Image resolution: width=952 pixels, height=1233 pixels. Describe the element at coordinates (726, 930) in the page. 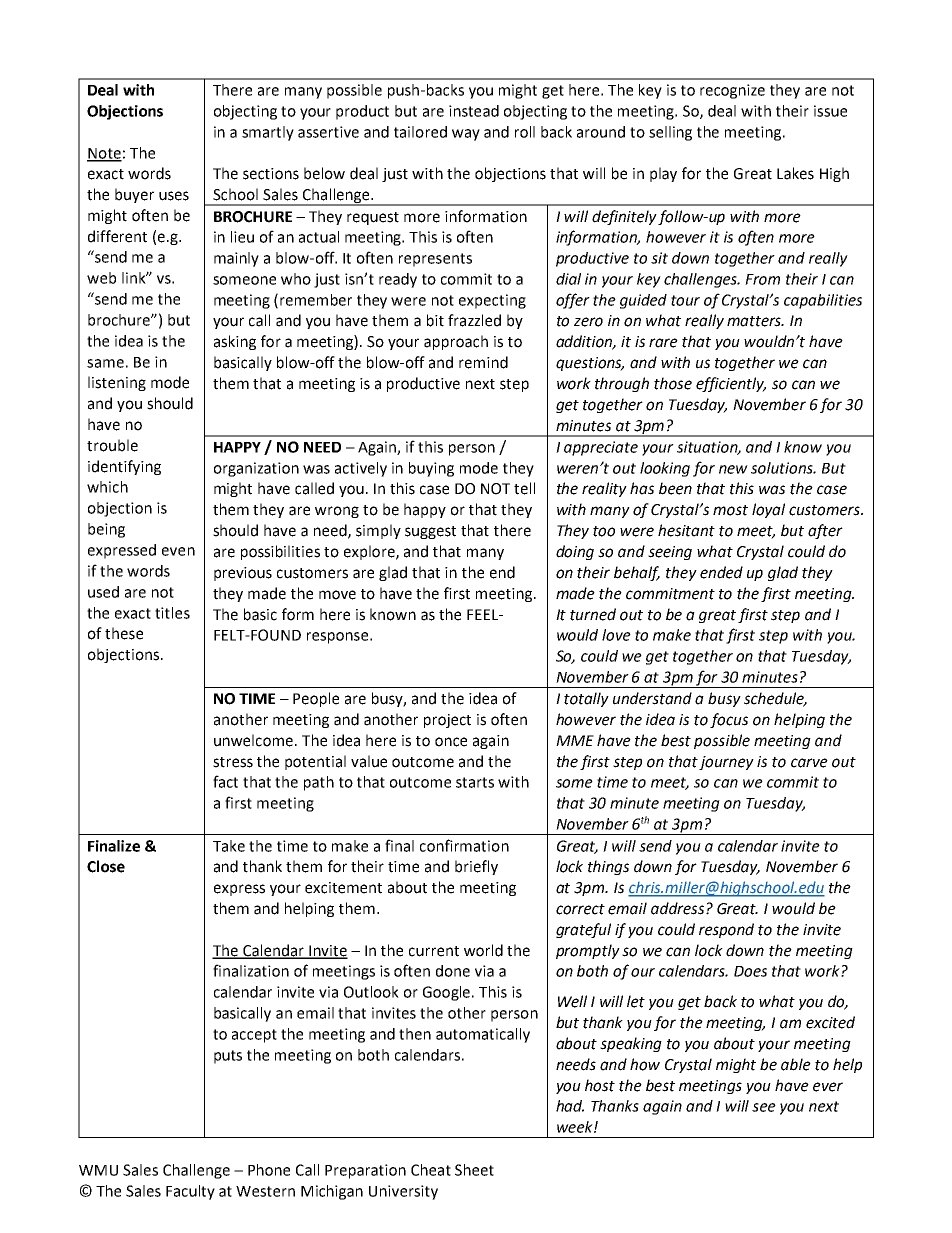

I see `respond` at that location.
